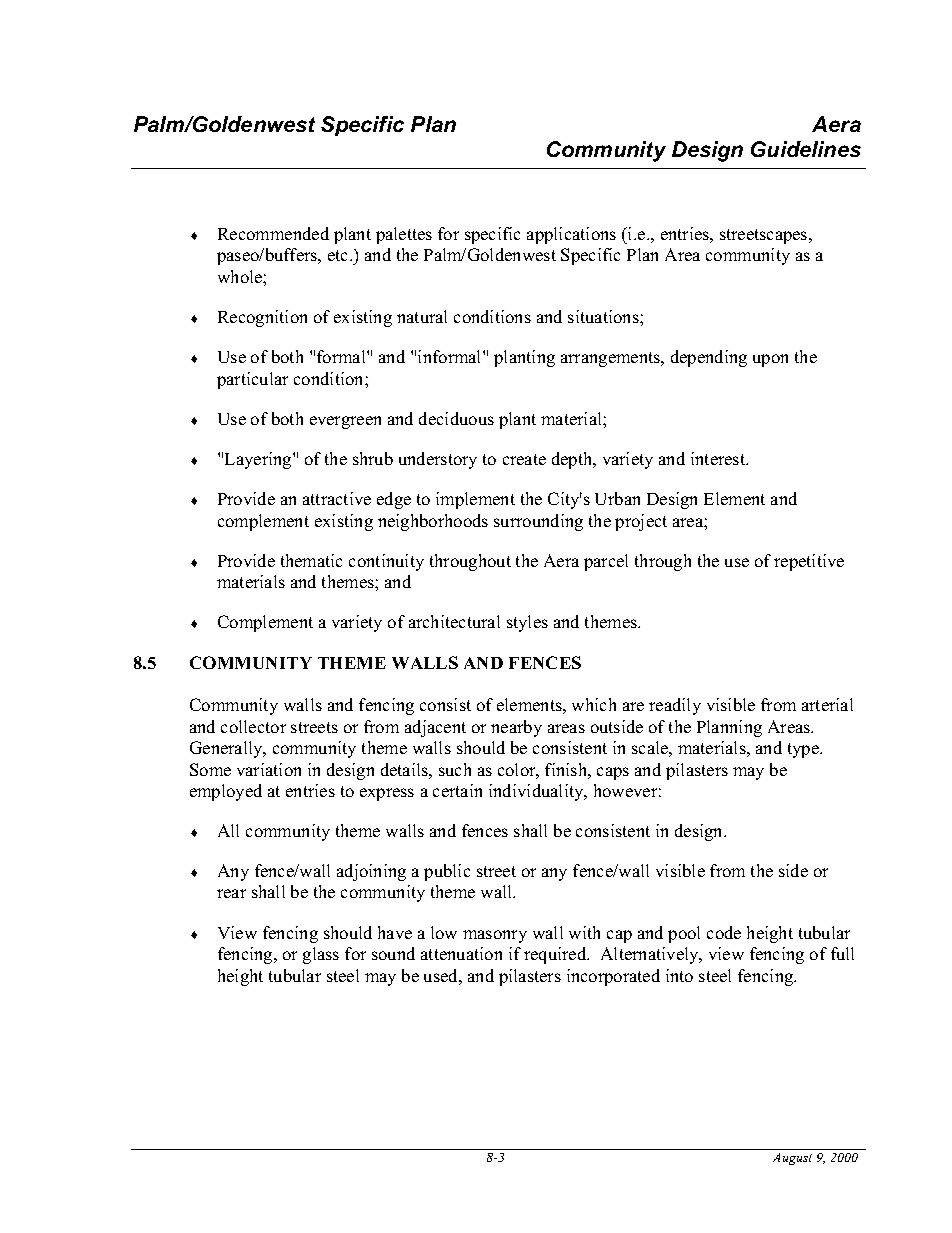  Describe the element at coordinates (613, 977) in the image. I see `incorporated` at that location.
